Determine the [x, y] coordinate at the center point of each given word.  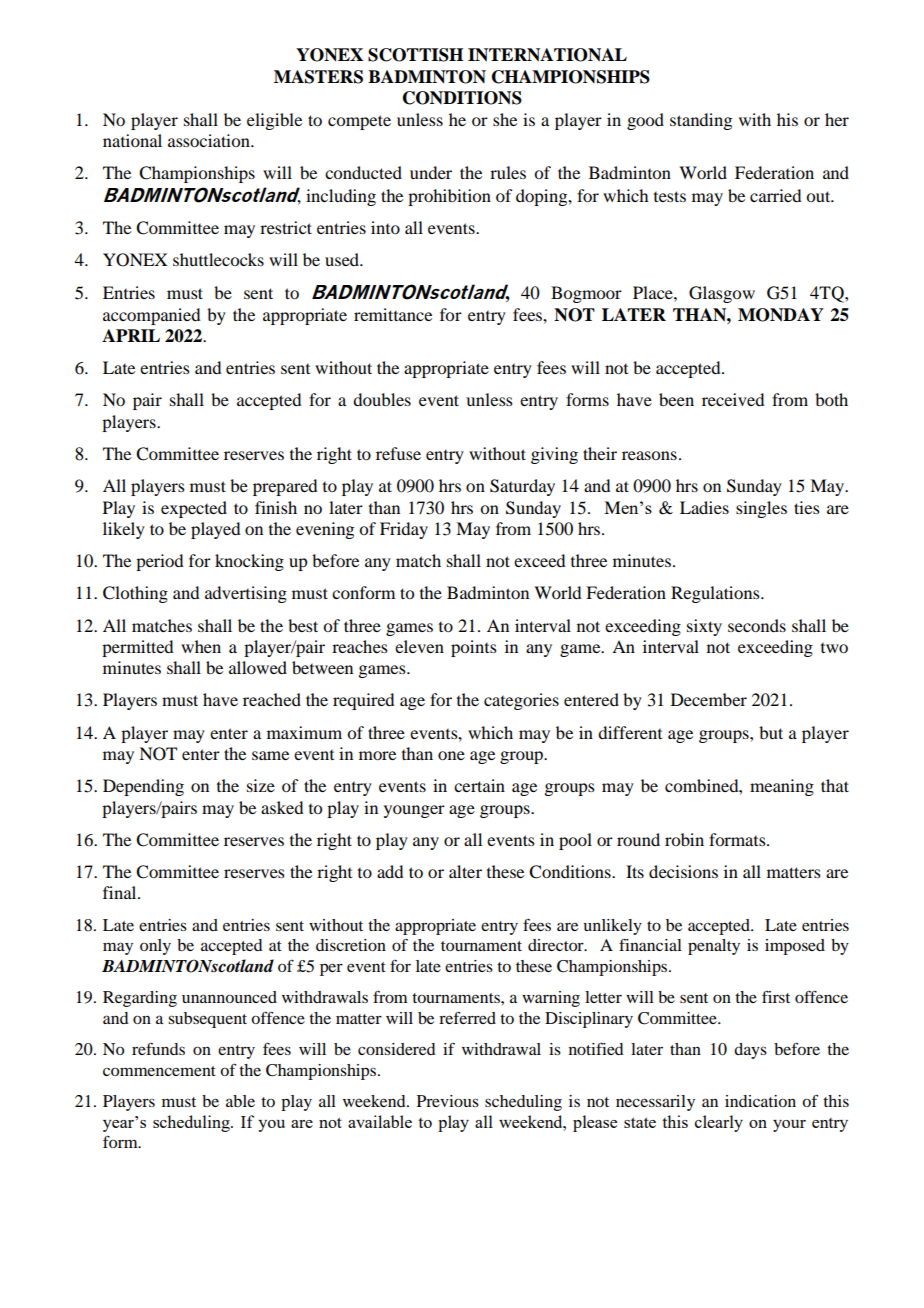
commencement [159, 1071]
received [733, 399]
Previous [448, 1101]
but [771, 732]
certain [479, 785]
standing [701, 121]
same [270, 755]
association [210, 140]
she [505, 119]
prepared [285, 487]
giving [554, 455]
